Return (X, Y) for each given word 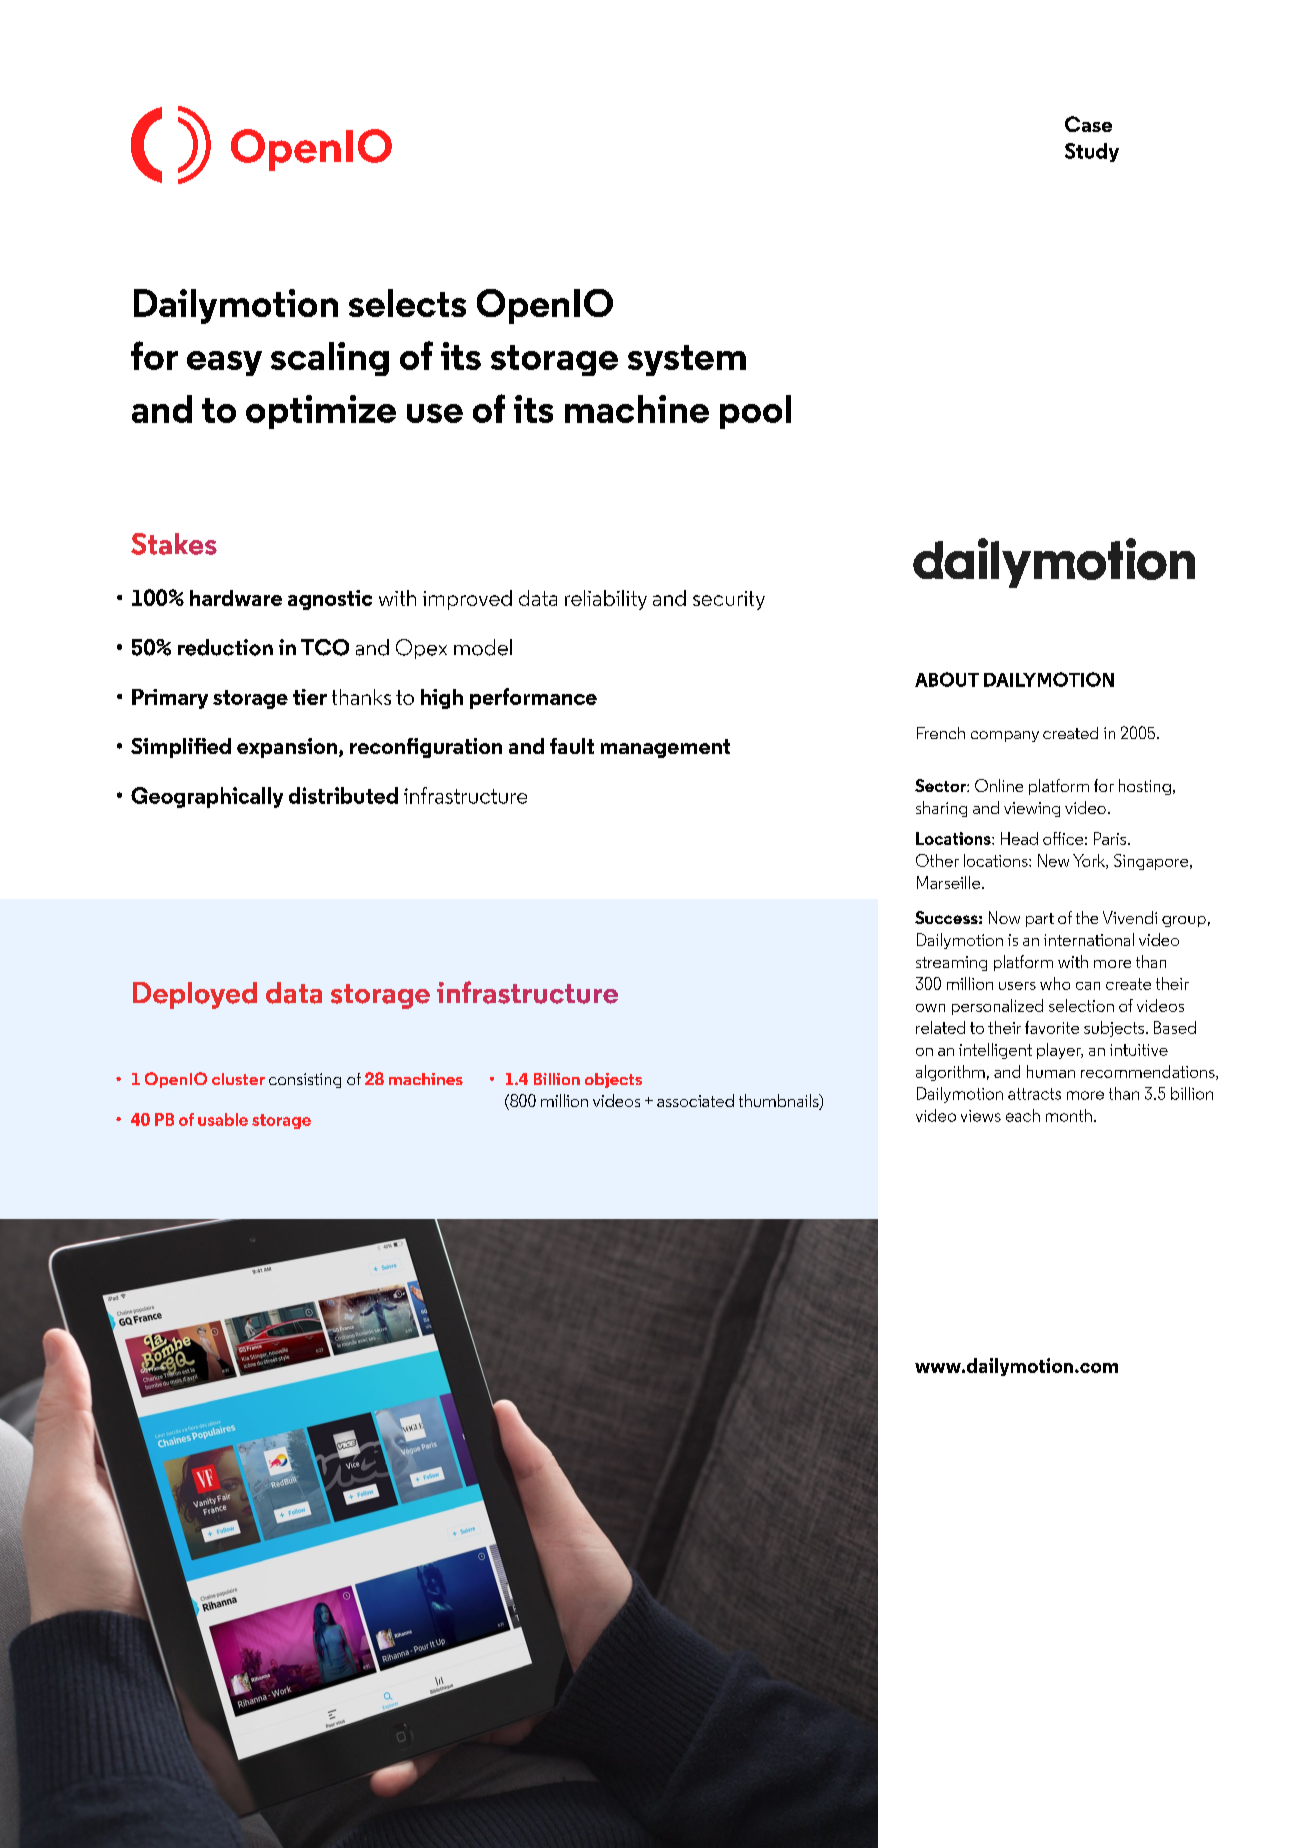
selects (407, 303)
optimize (321, 412)
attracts (1034, 1094)
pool (755, 412)
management (665, 748)
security (729, 600)
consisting (305, 1080)
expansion (287, 748)
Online (999, 785)
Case (1088, 124)
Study (1092, 152)
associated (695, 1100)
